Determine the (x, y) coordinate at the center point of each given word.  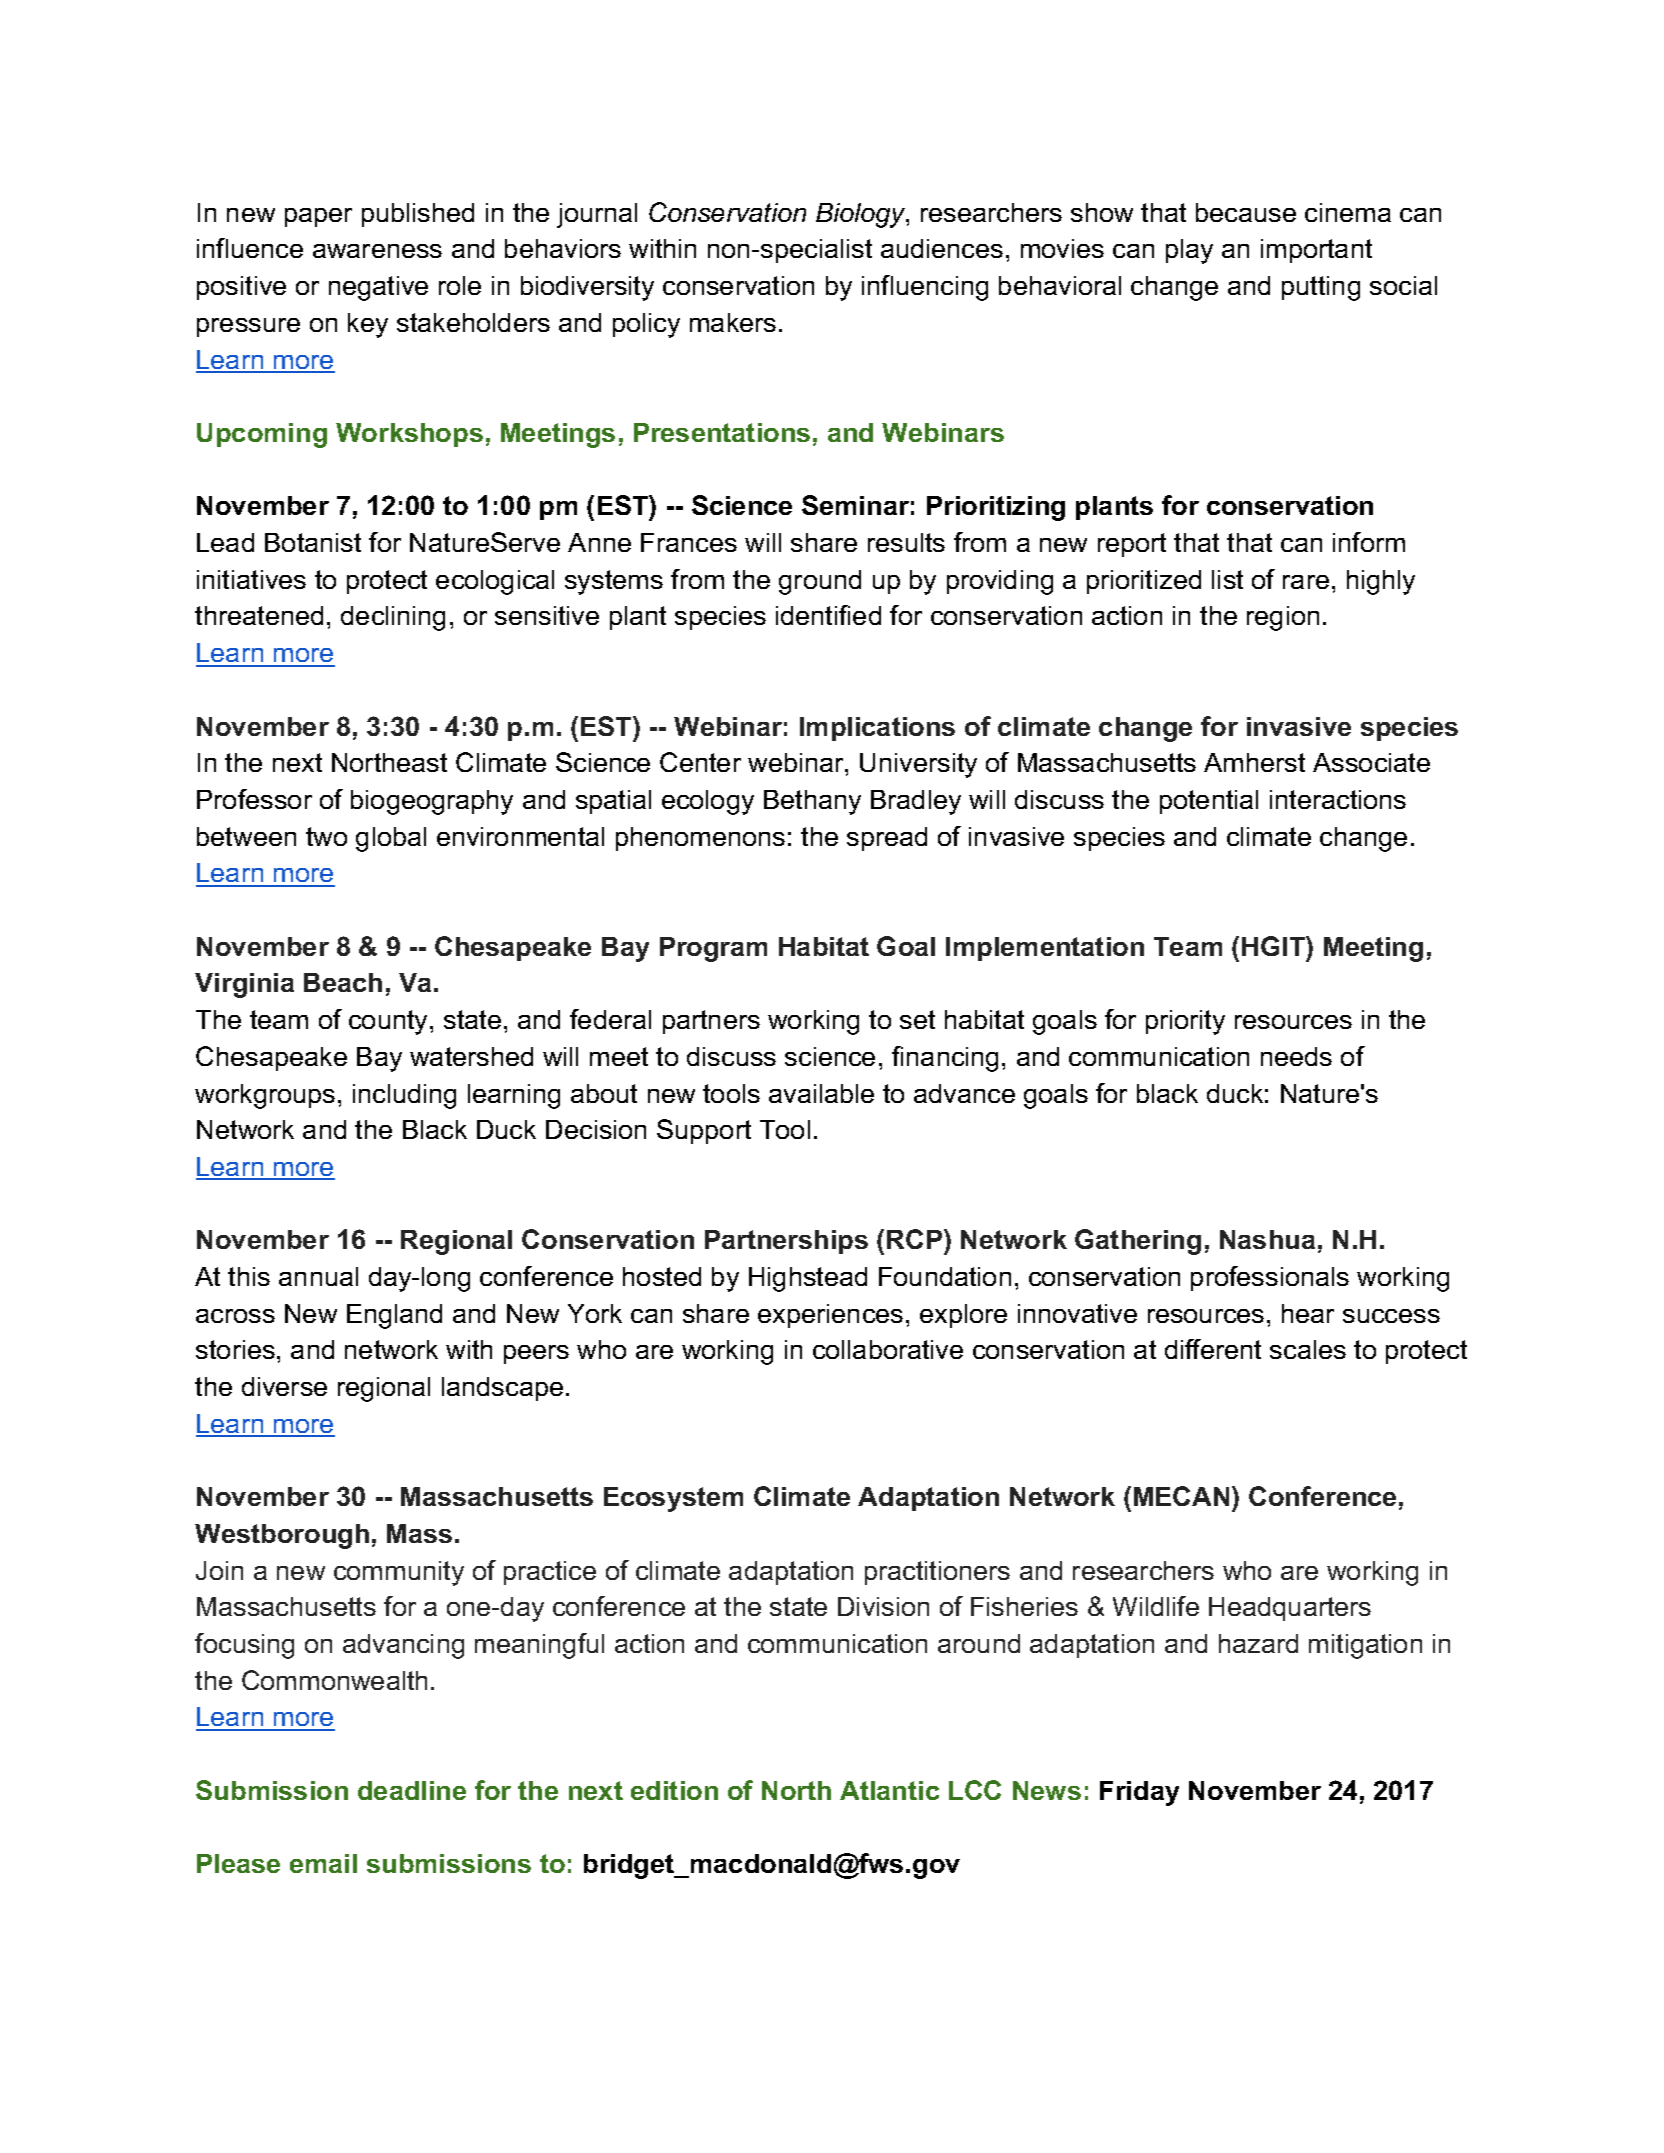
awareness (377, 251)
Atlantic (889, 1790)
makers (733, 322)
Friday (1139, 1793)
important (1316, 251)
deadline (412, 1790)
